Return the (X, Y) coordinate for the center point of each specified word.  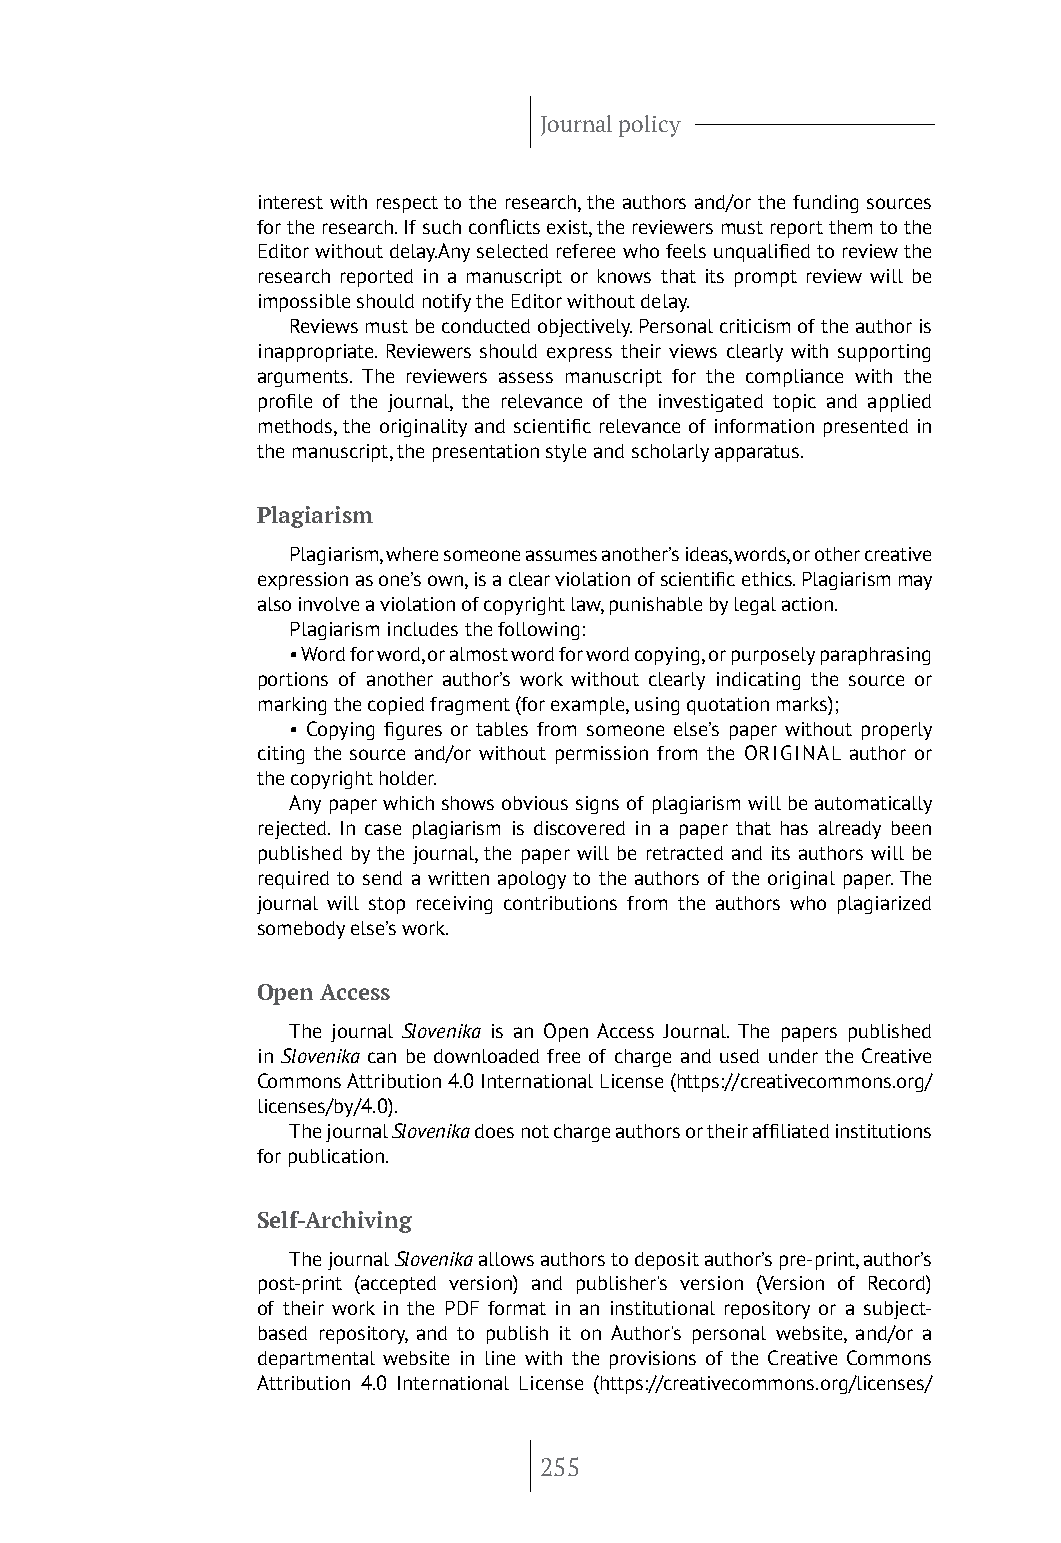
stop (387, 905)
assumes (561, 555)
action (807, 604)
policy (650, 126)
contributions (560, 903)
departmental (316, 1360)
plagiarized (884, 905)
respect (407, 204)
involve (329, 604)
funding (825, 204)
